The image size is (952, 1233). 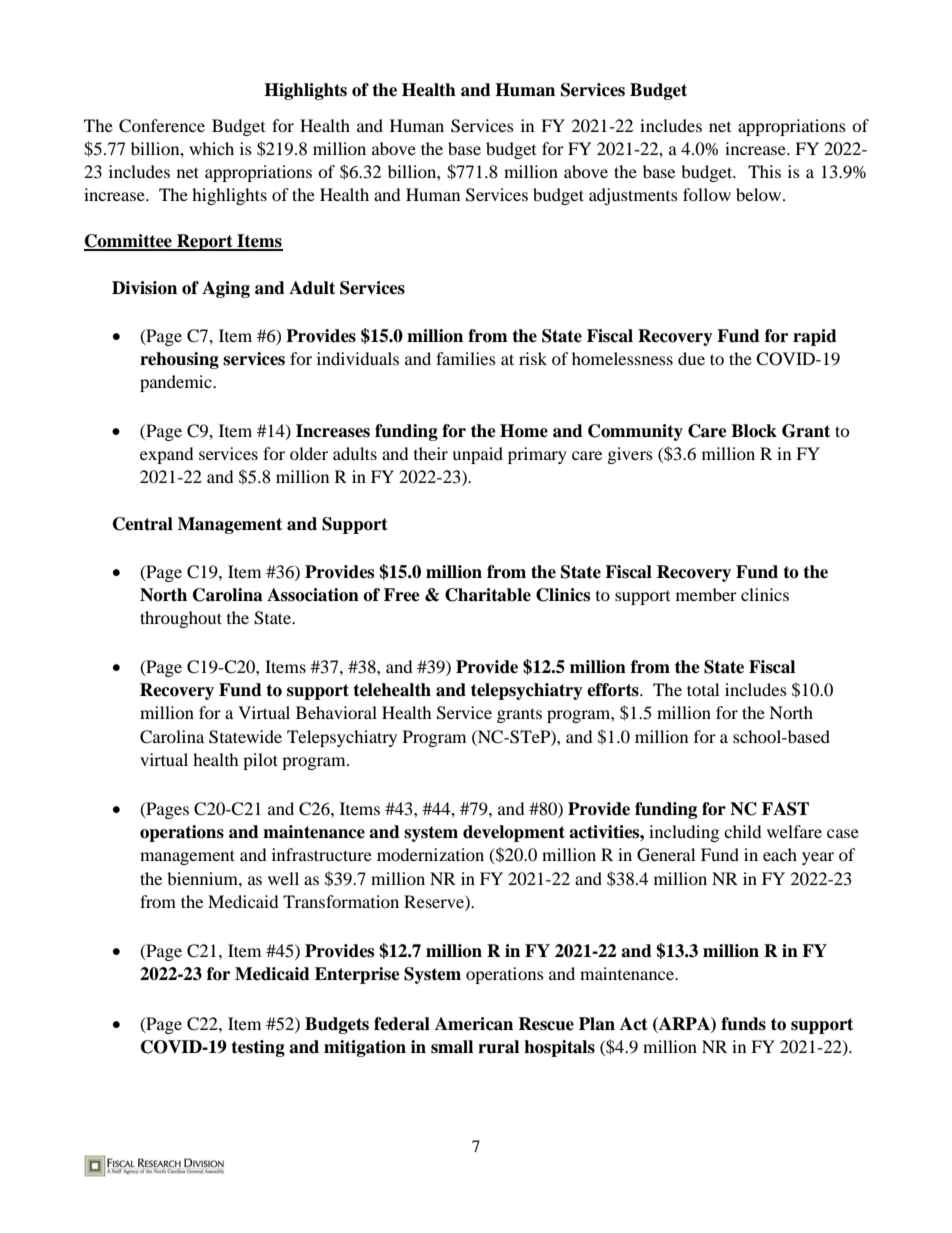 What do you see at coordinates (181, 619) in the screenshot?
I see `throughout` at bounding box center [181, 619].
